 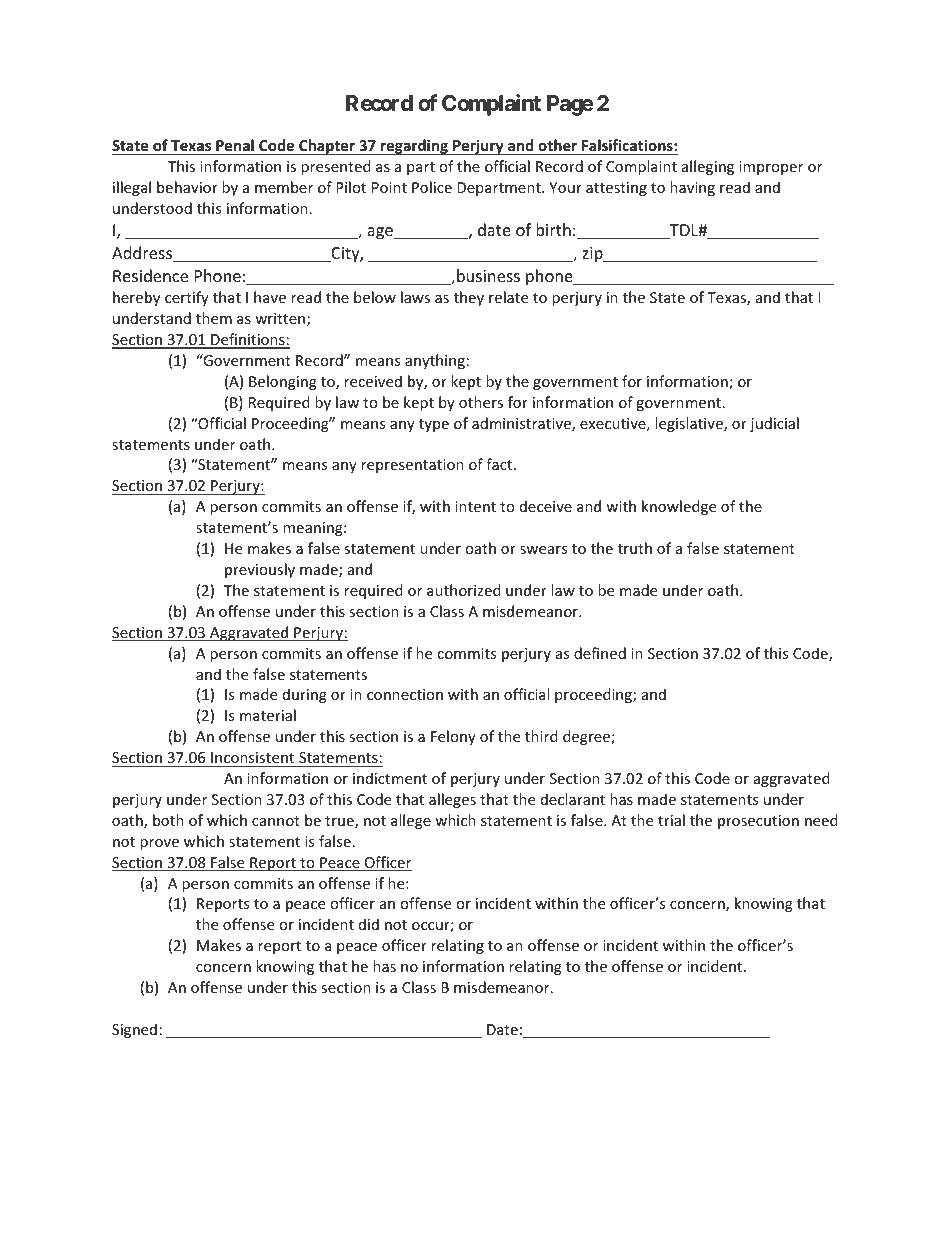 I want to click on previously, so click(x=260, y=570).
